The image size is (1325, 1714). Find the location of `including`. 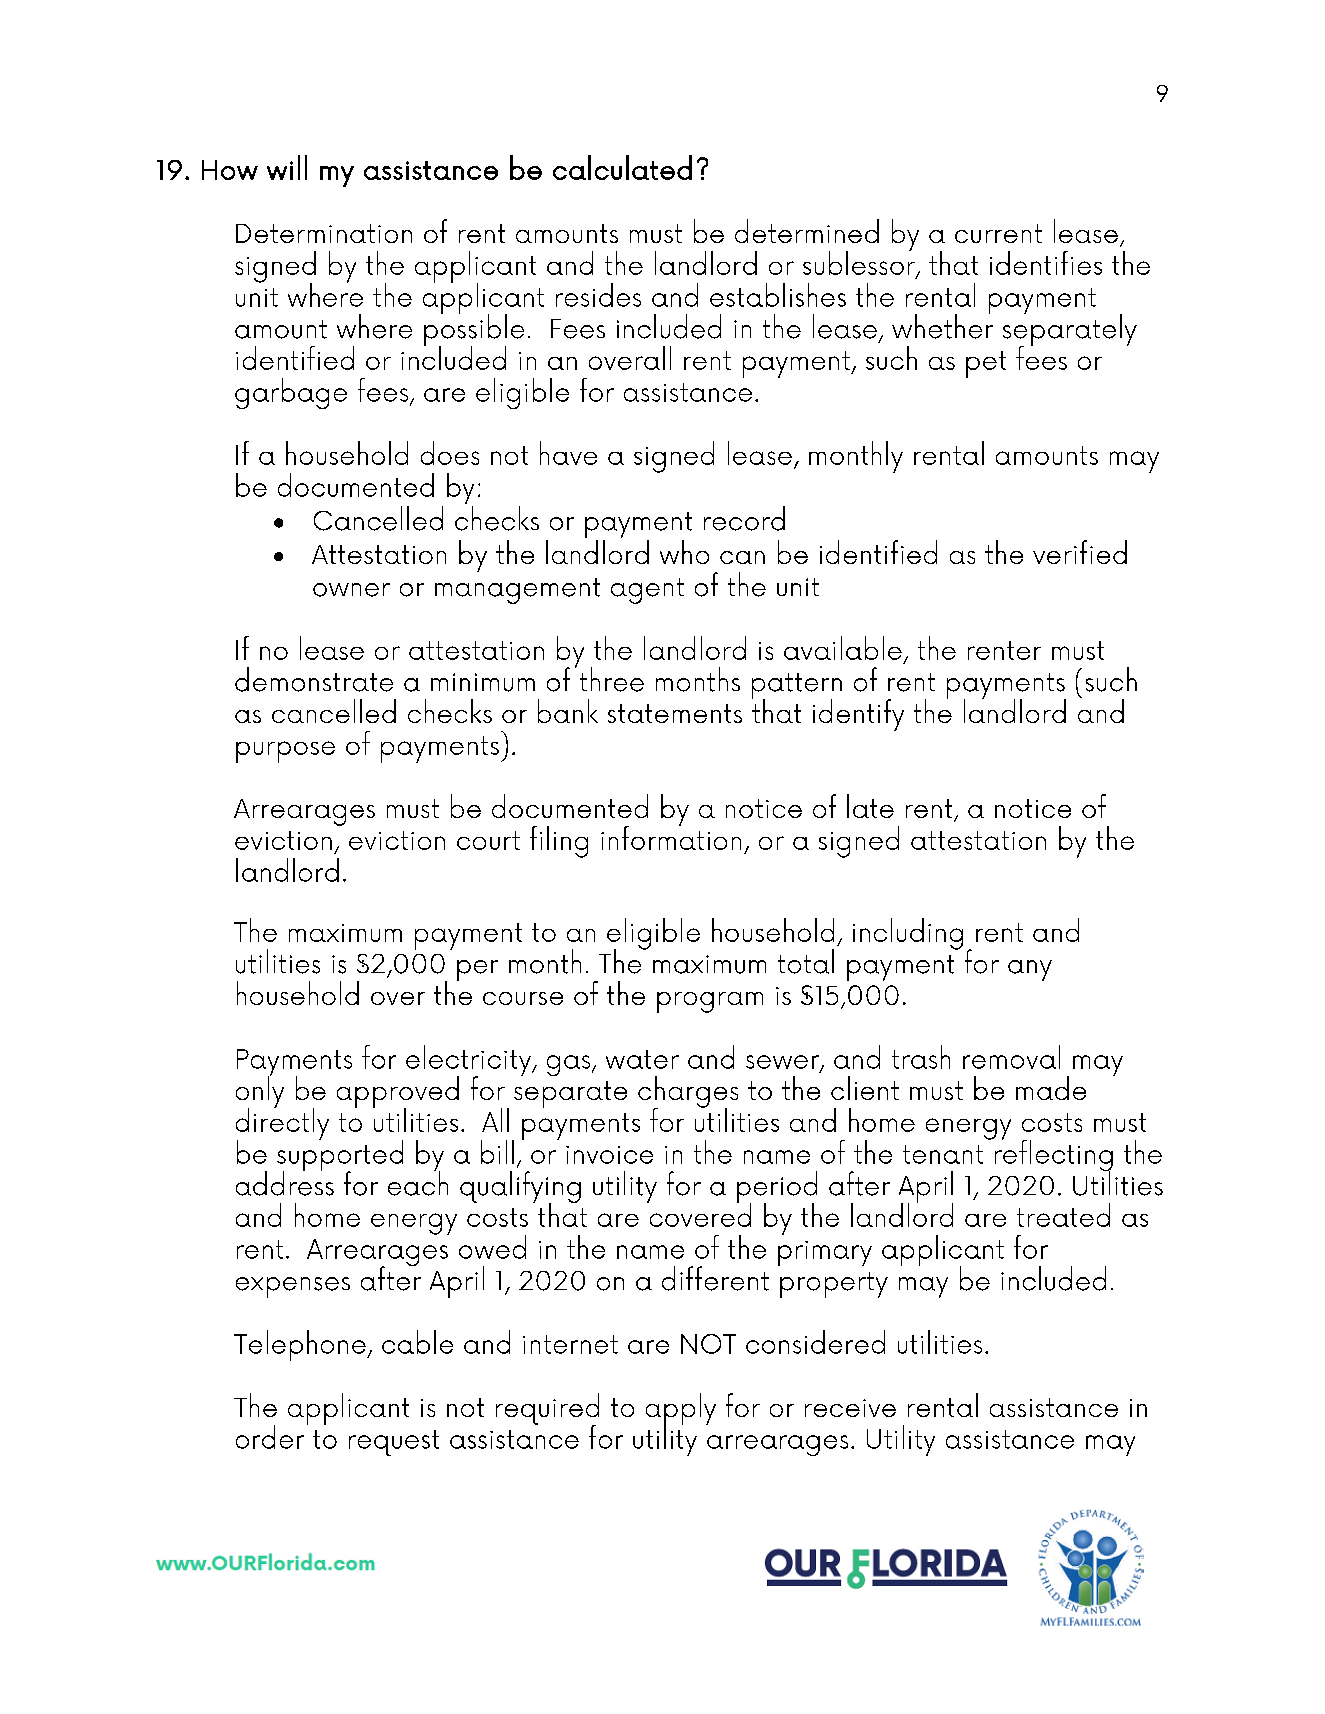

including is located at coordinates (908, 934).
